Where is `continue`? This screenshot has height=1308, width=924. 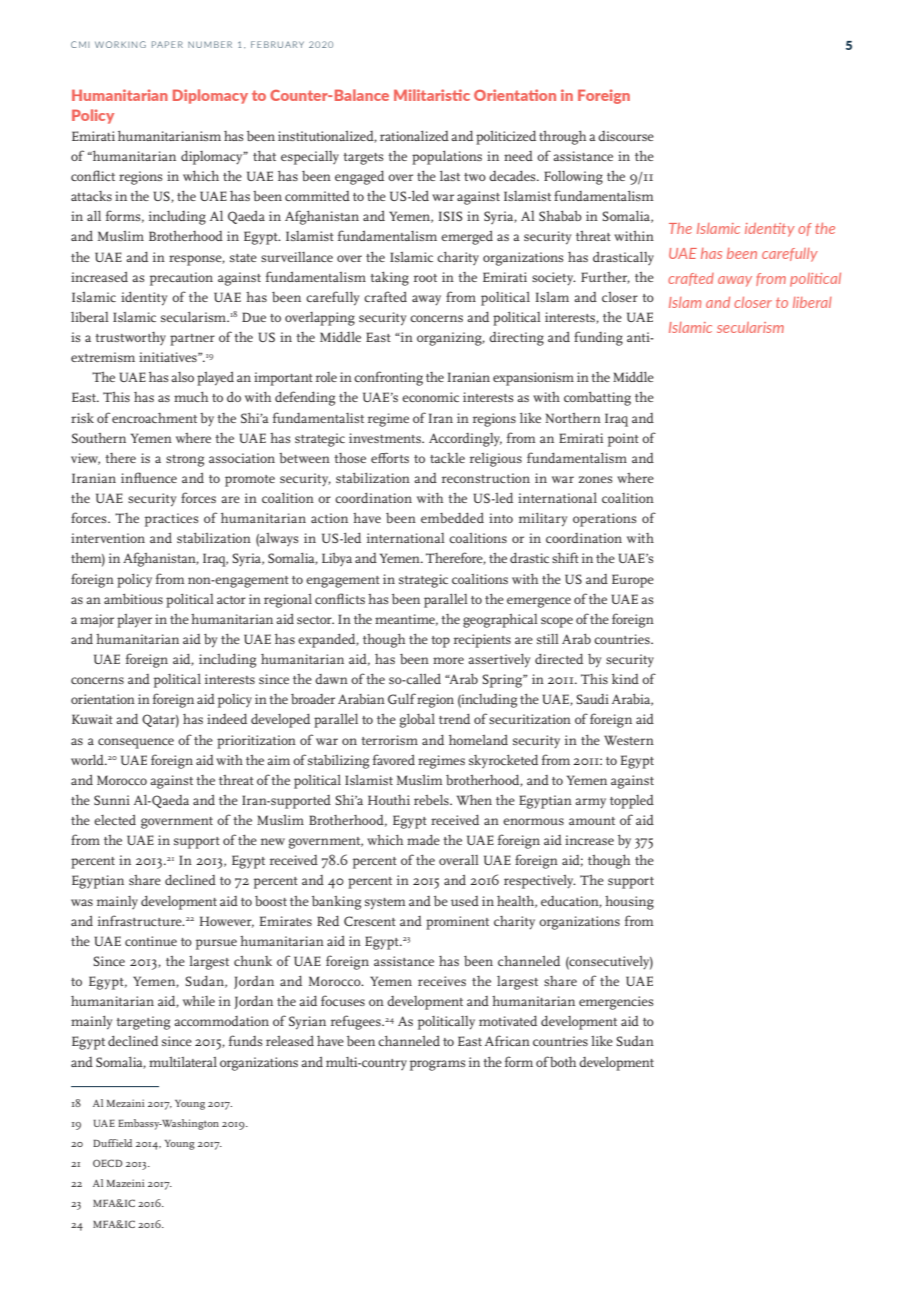 continue is located at coordinates (151, 941).
